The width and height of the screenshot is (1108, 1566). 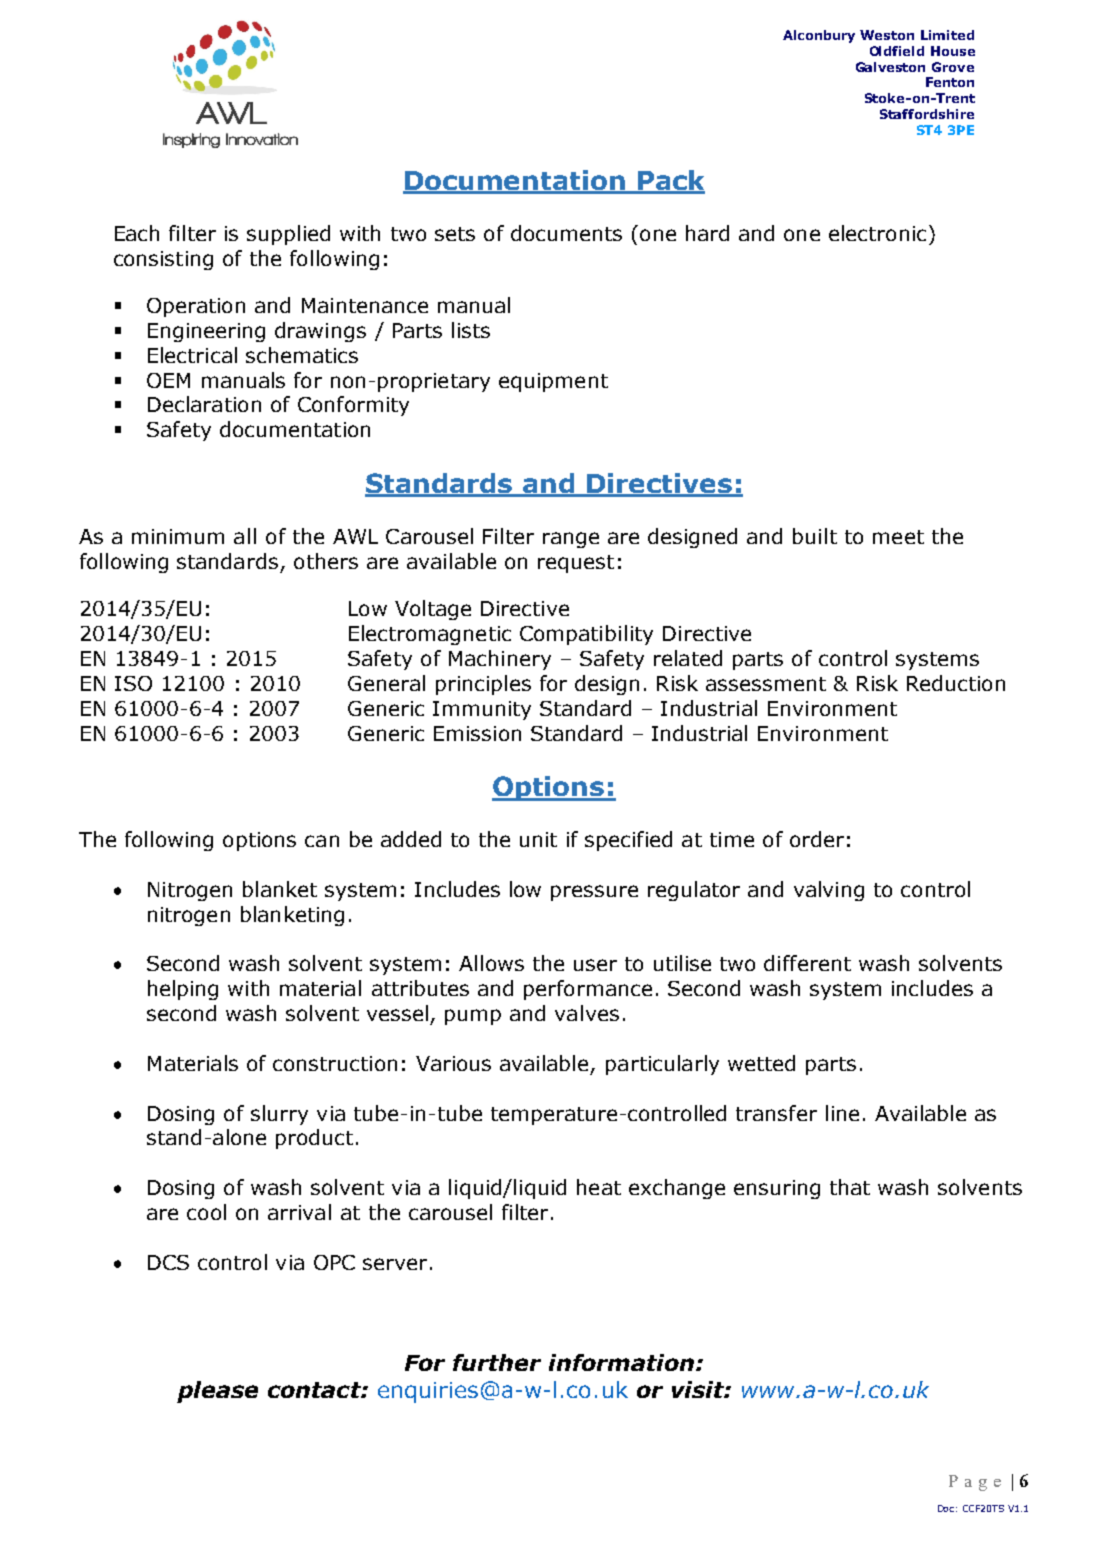 I want to click on built, so click(x=815, y=536).
